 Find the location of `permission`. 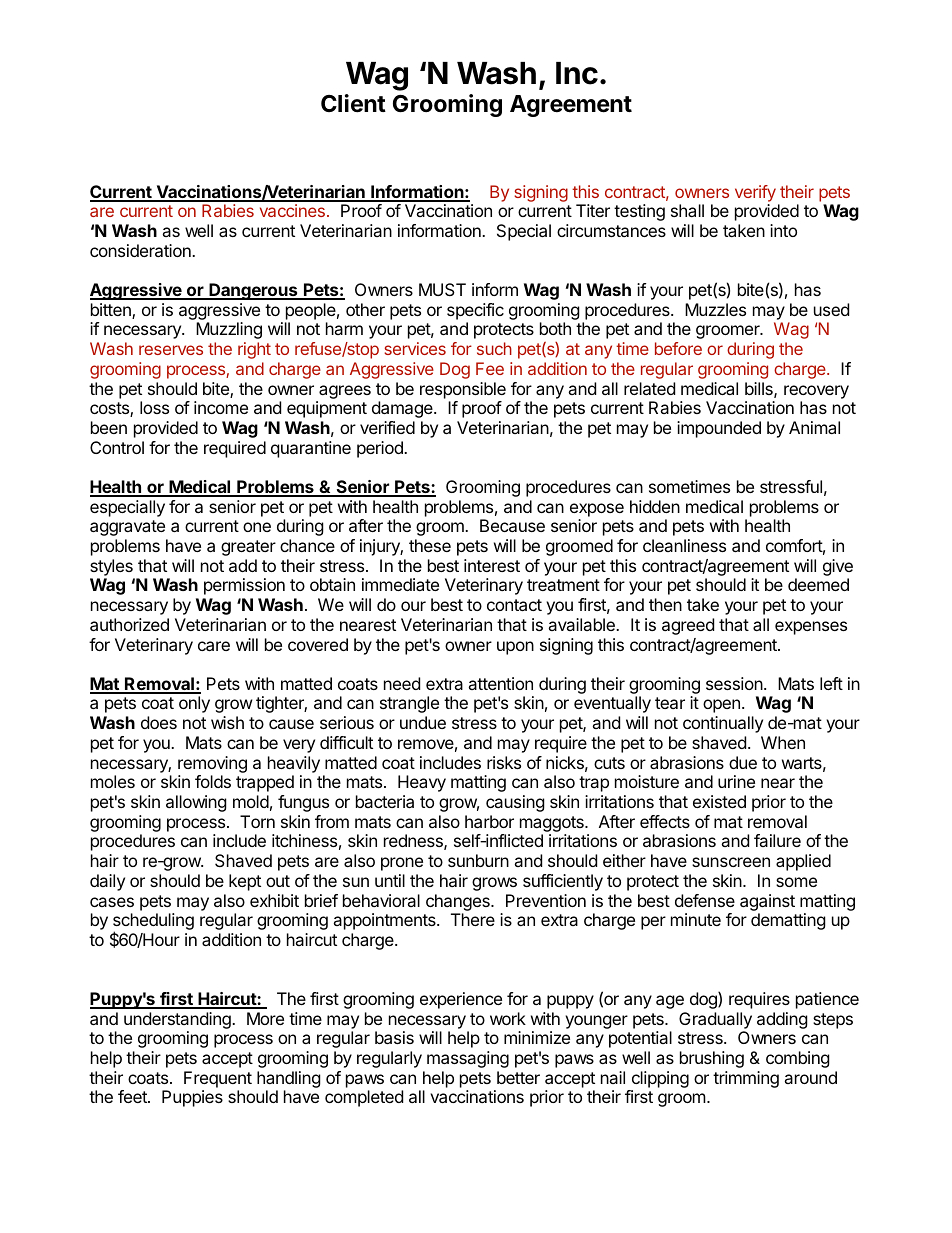

permission is located at coordinates (244, 586).
